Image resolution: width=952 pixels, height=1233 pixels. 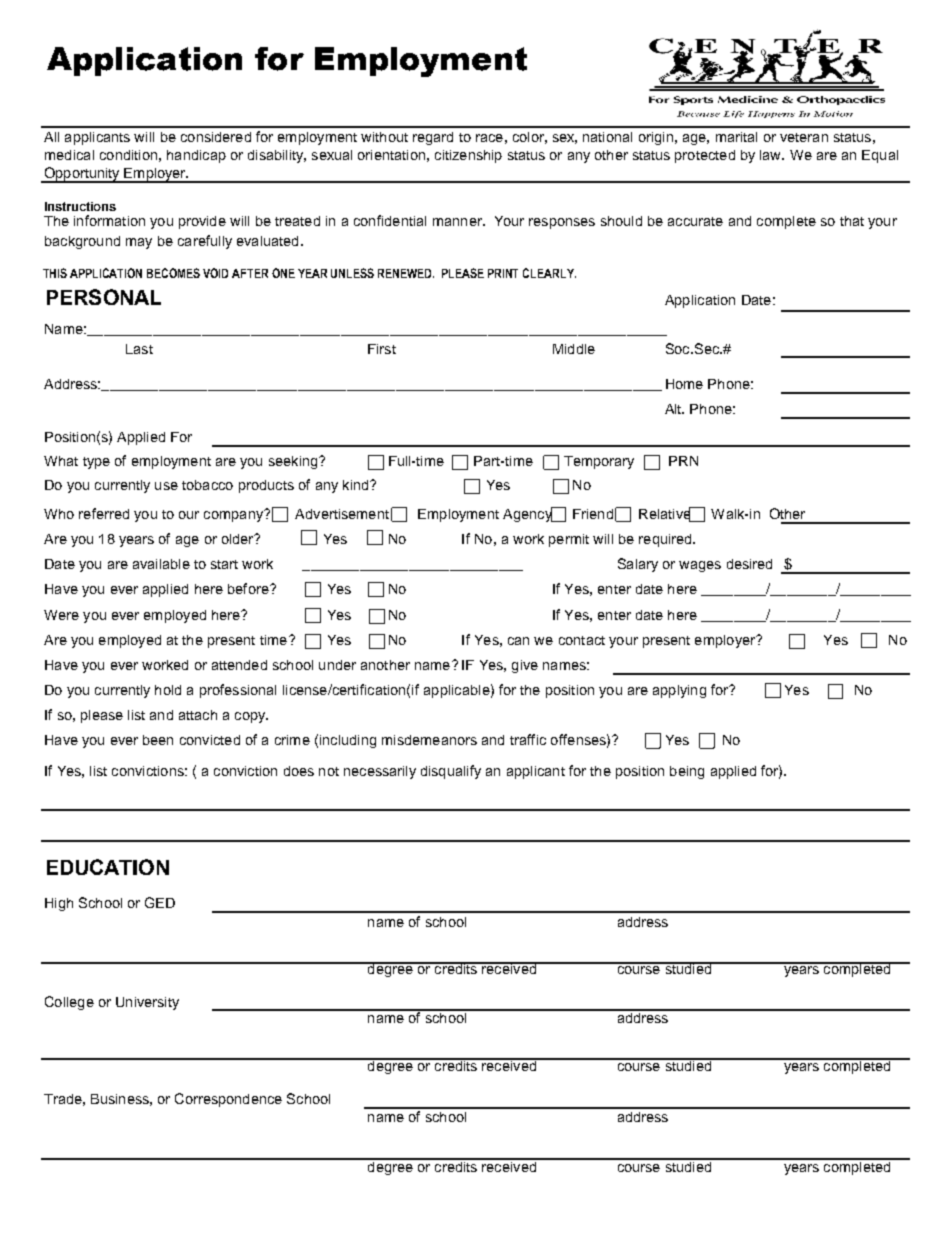 I want to click on Alt, so click(x=674, y=409).
